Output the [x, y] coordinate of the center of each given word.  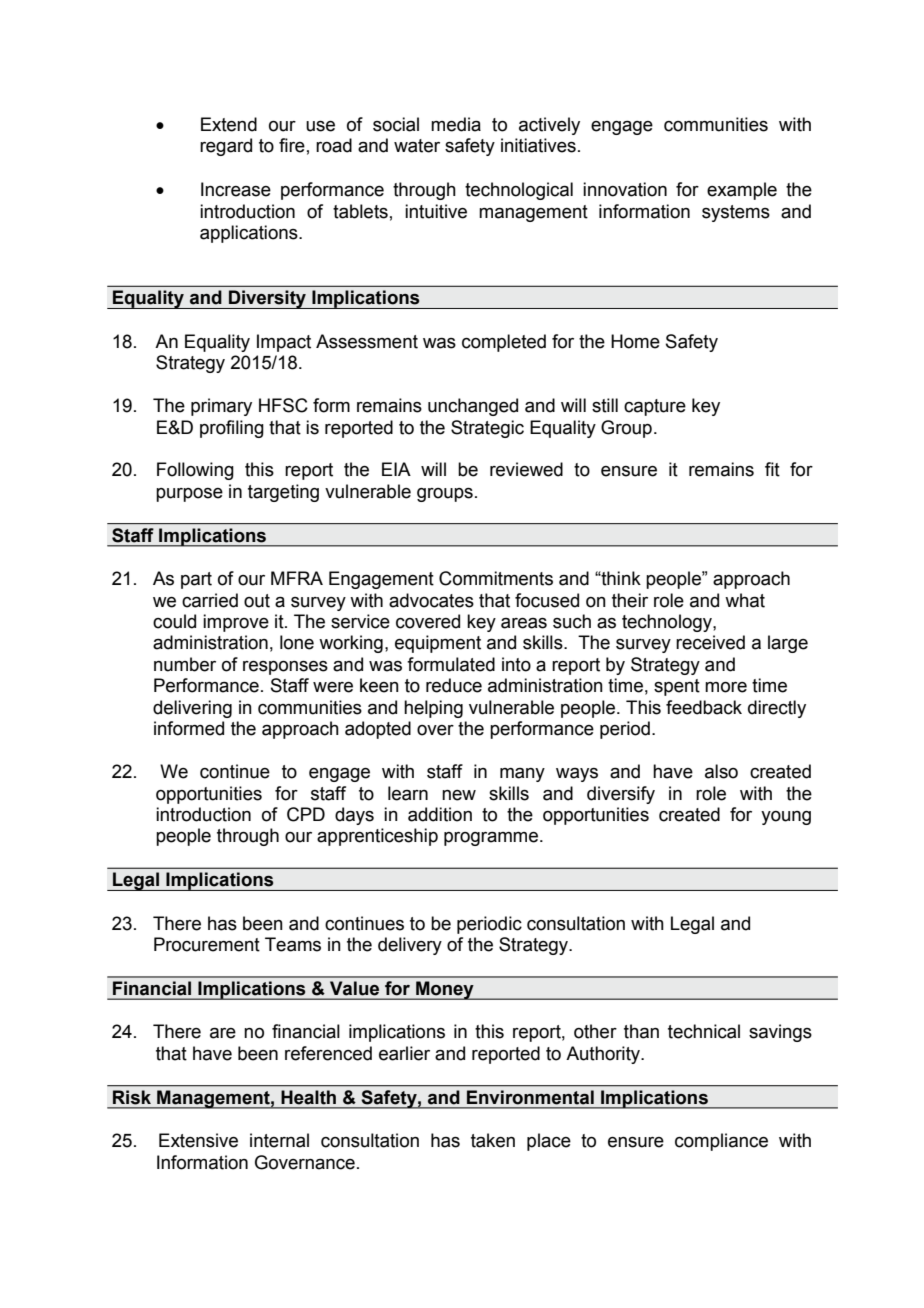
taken [493, 1140]
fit [772, 469]
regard [226, 147]
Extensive [198, 1140]
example [742, 191]
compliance [721, 1142]
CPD [306, 814]
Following [195, 471]
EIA [396, 469]
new [459, 795]
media [456, 124]
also [721, 771]
